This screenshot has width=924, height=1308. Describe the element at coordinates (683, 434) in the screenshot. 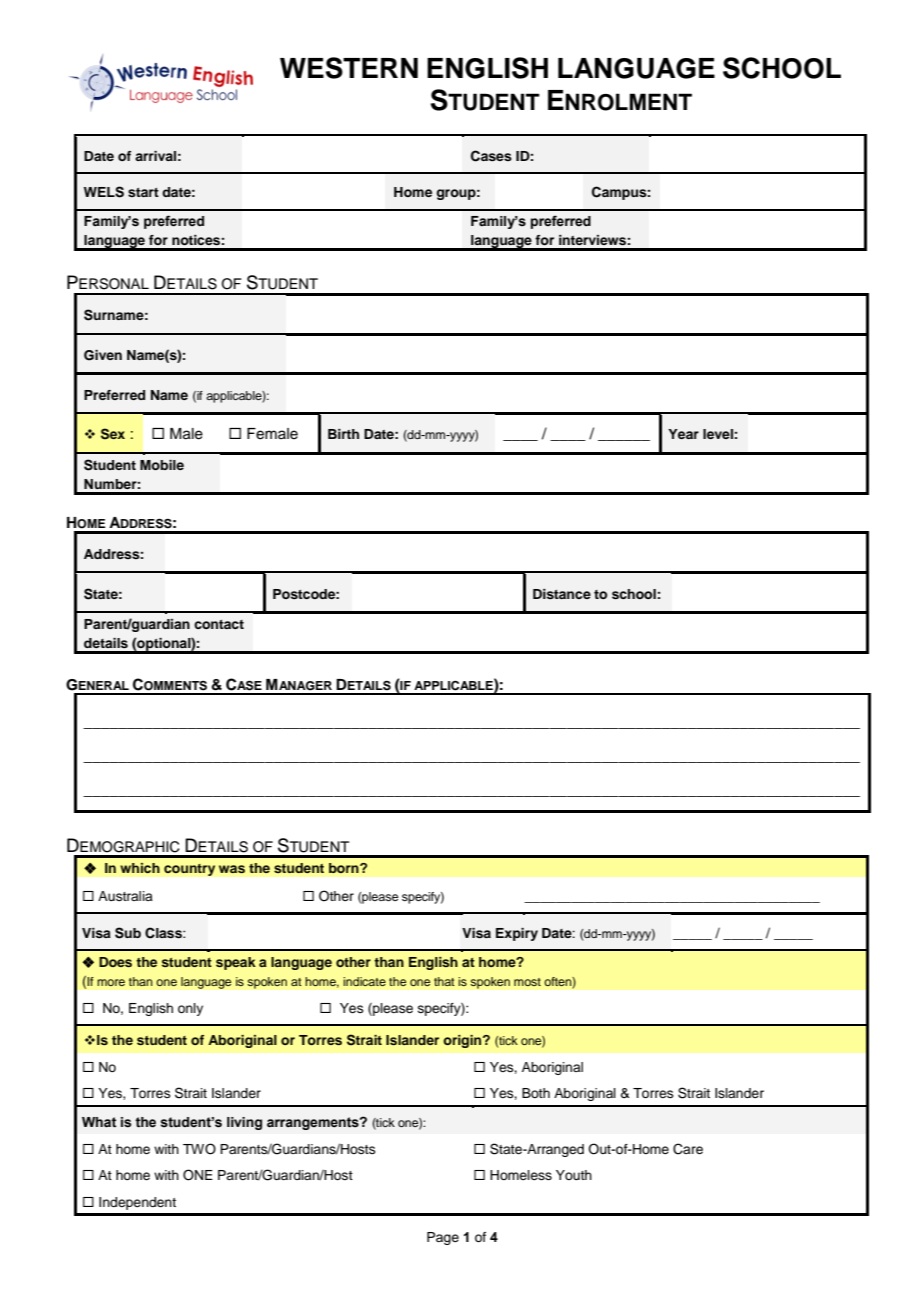

I see `Year` at that location.
